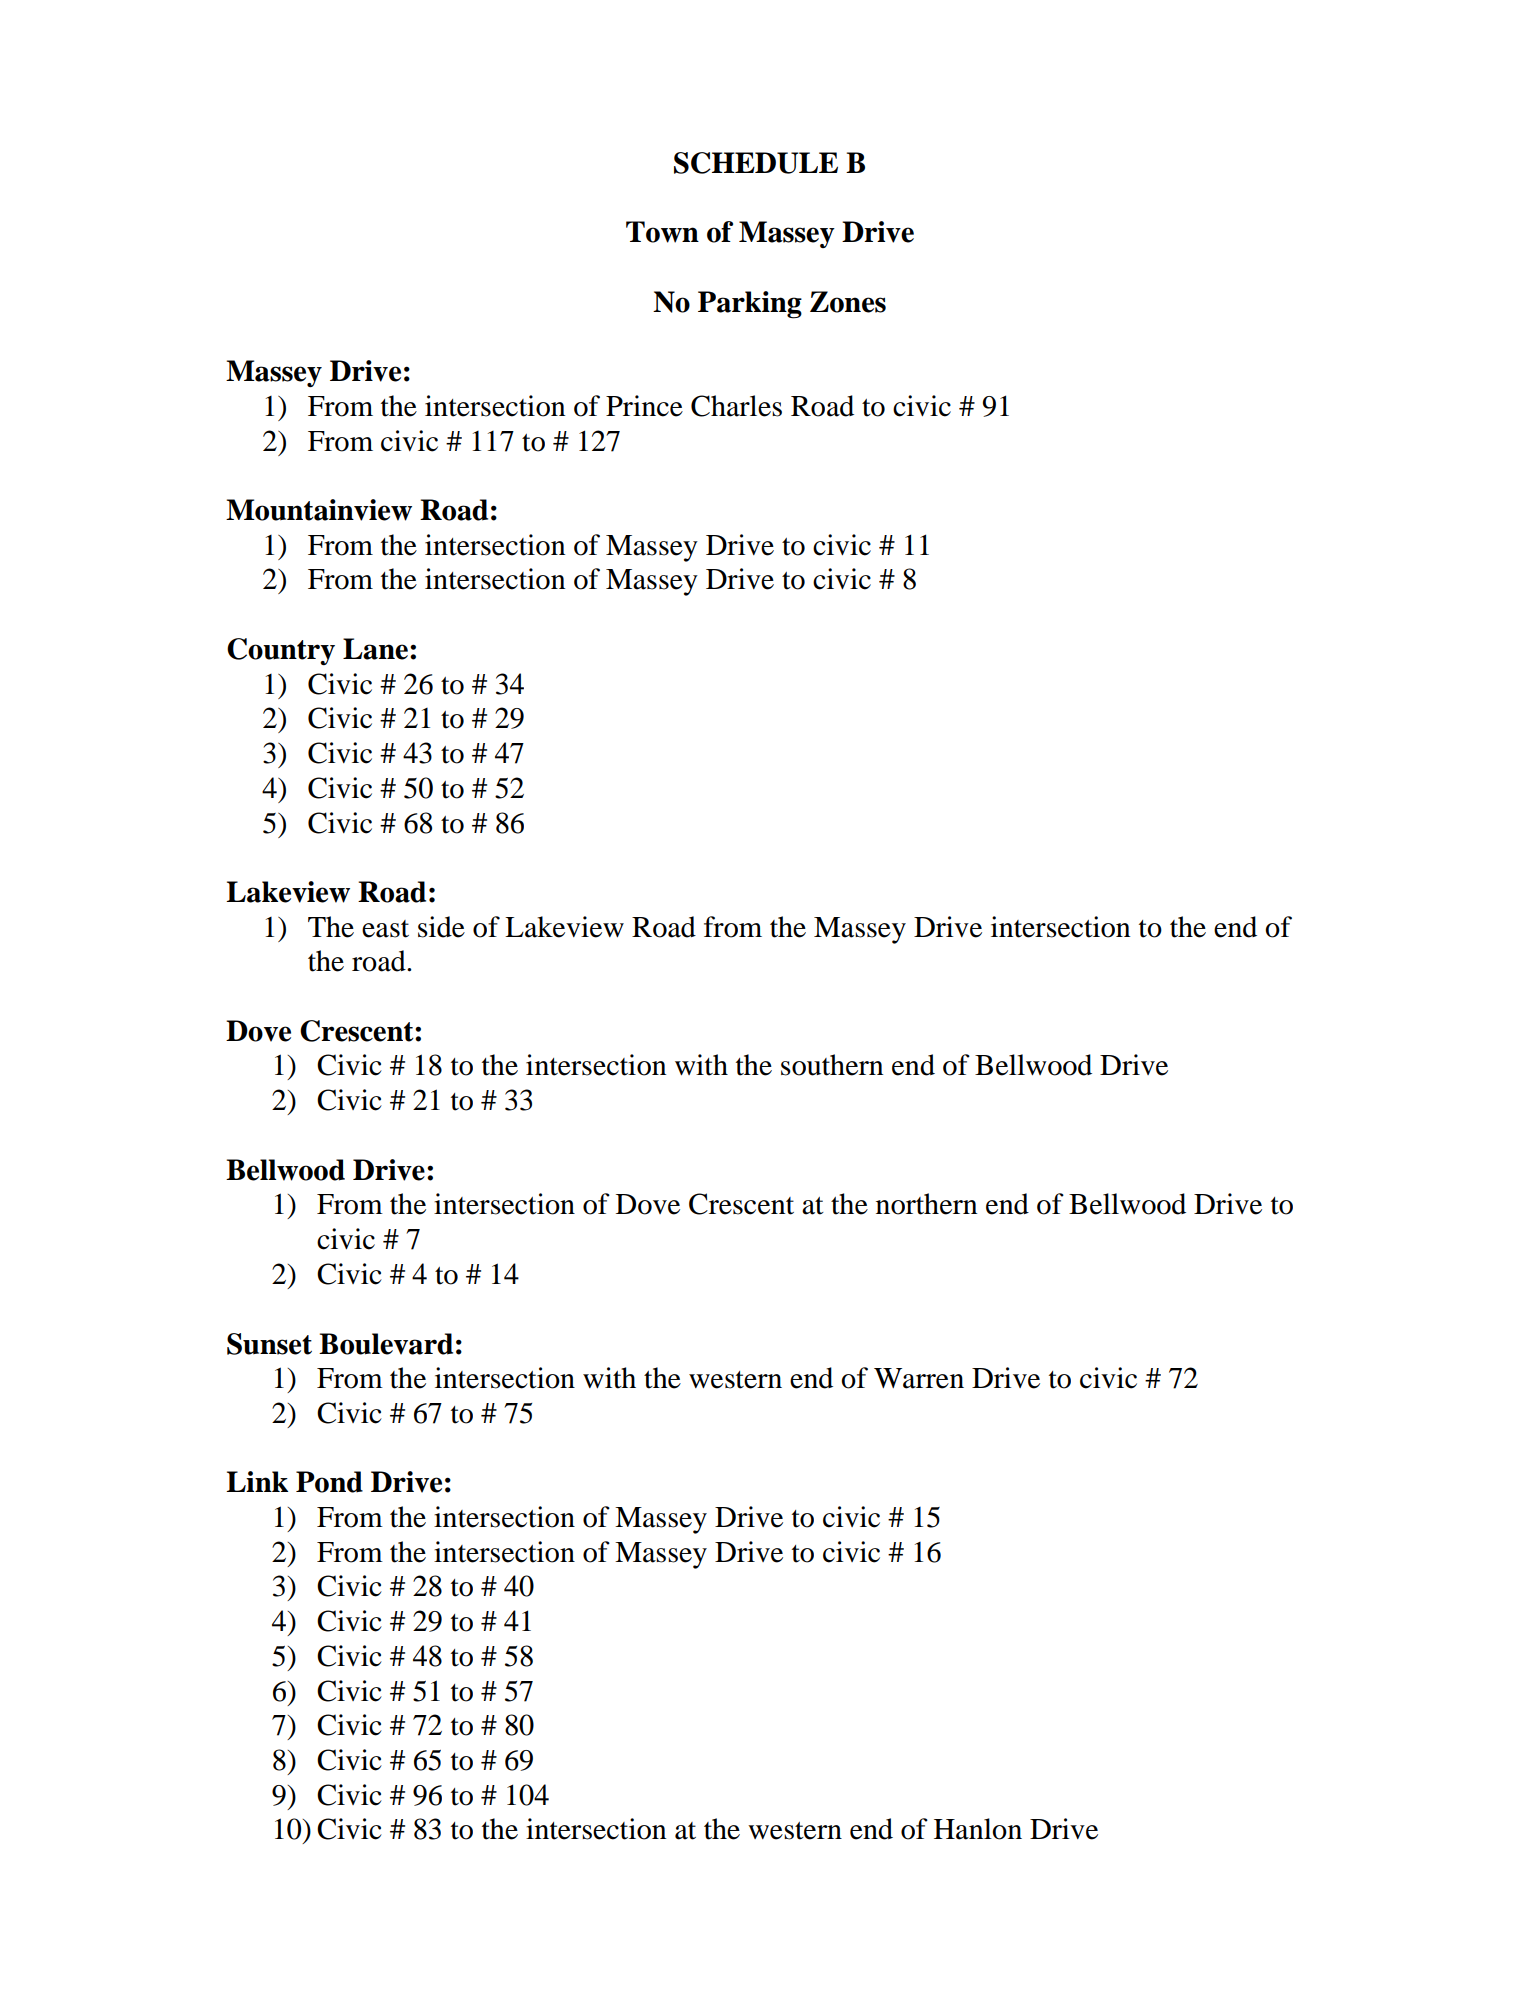  I want to click on northern, so click(926, 1204).
